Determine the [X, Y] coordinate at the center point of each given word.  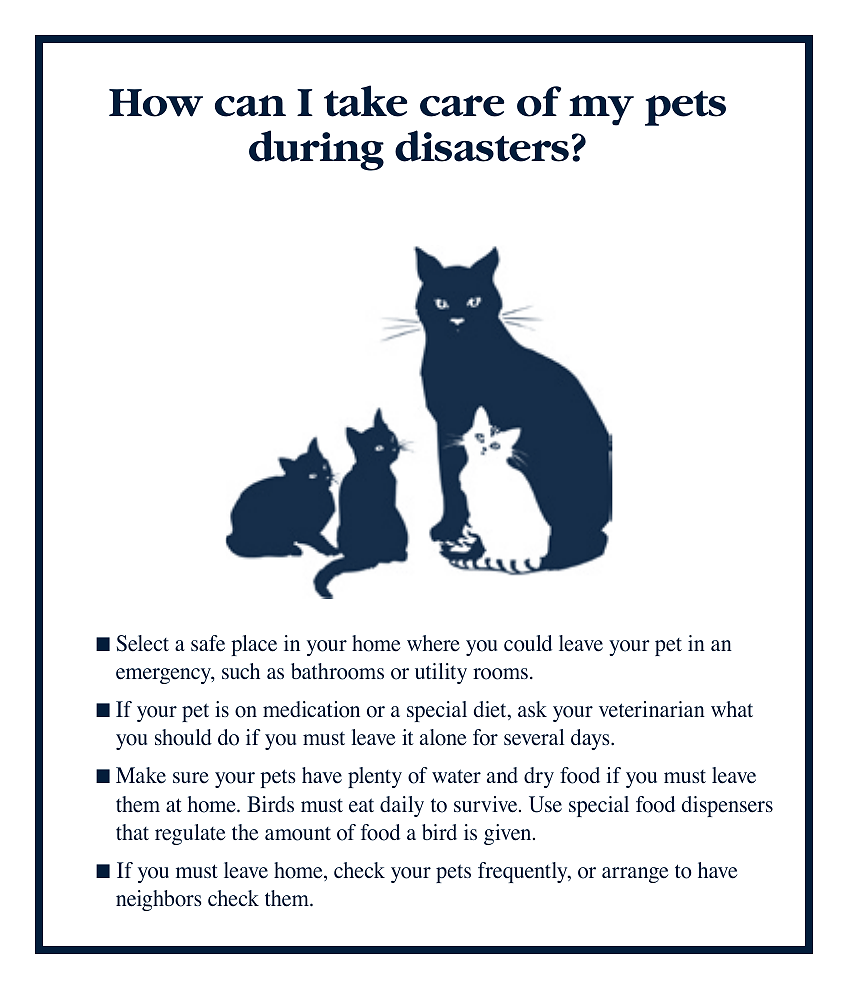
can [250, 106]
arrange [635, 875]
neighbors [159, 900]
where [433, 643]
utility [441, 673]
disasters [482, 146]
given [509, 834]
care [462, 106]
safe [208, 643]
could [528, 643]
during [316, 150]
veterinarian [652, 709]
